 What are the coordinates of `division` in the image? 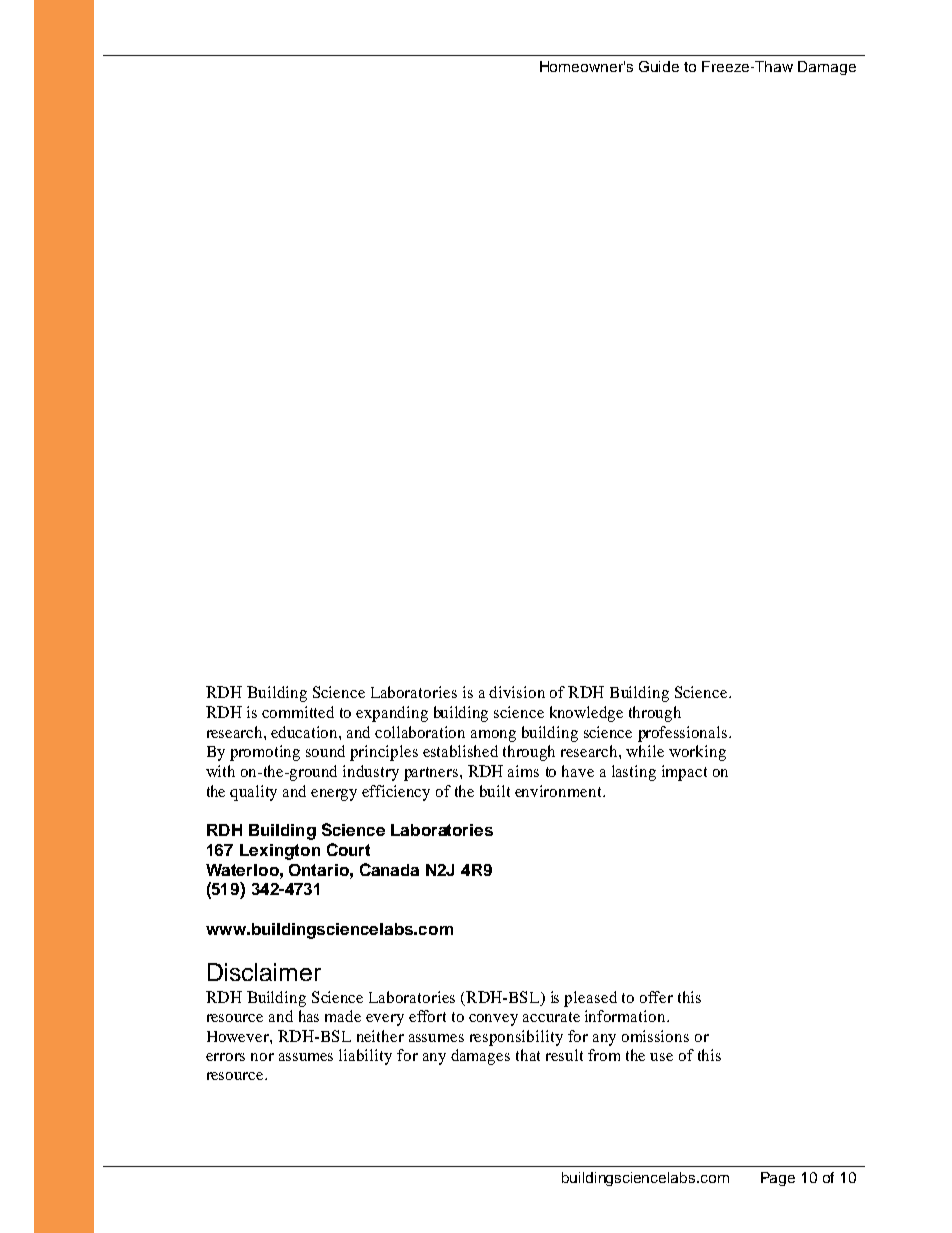 It's located at (517, 692).
